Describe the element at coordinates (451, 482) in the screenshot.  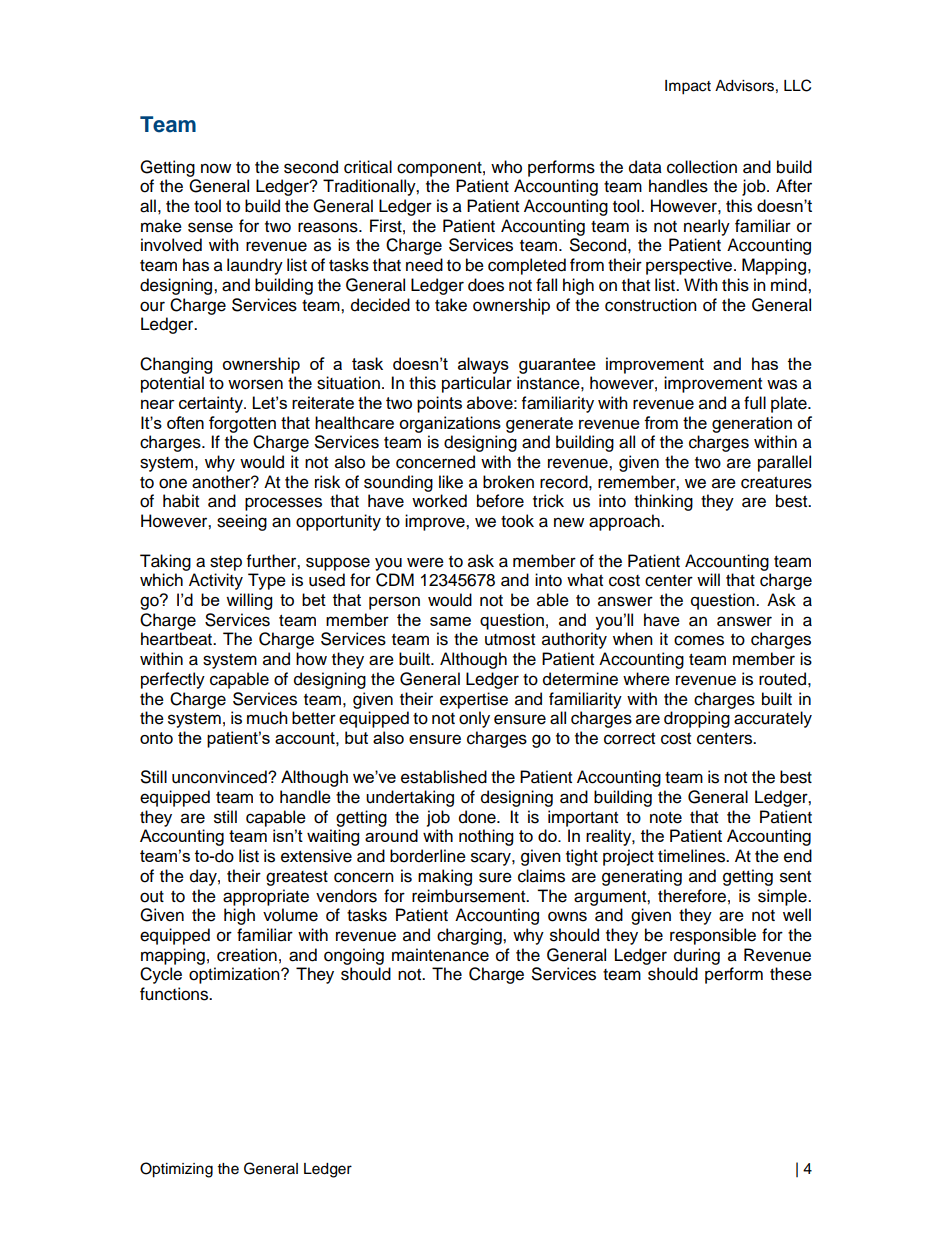
I see `like` at that location.
